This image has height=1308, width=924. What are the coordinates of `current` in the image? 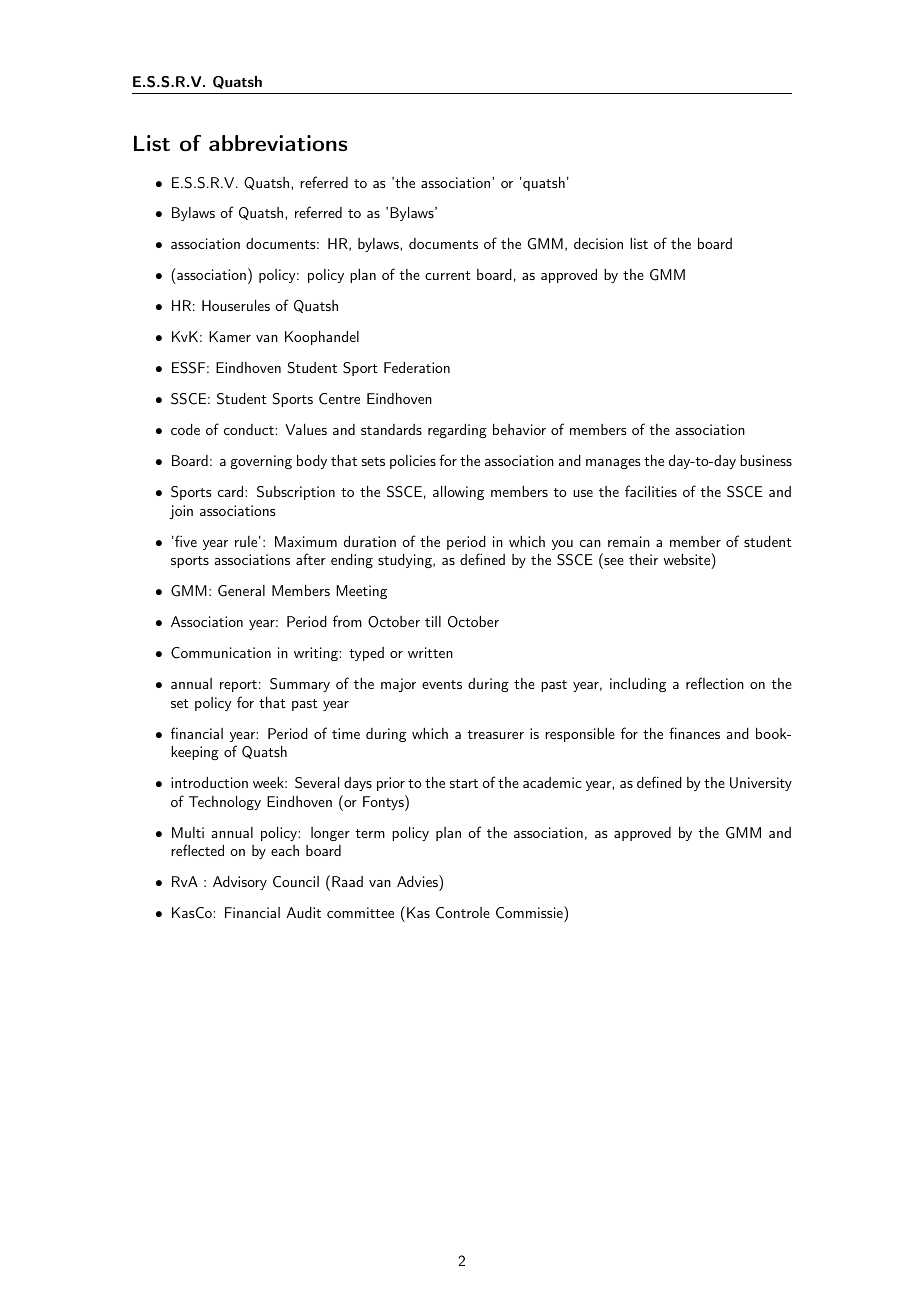 It's located at (448, 275).
